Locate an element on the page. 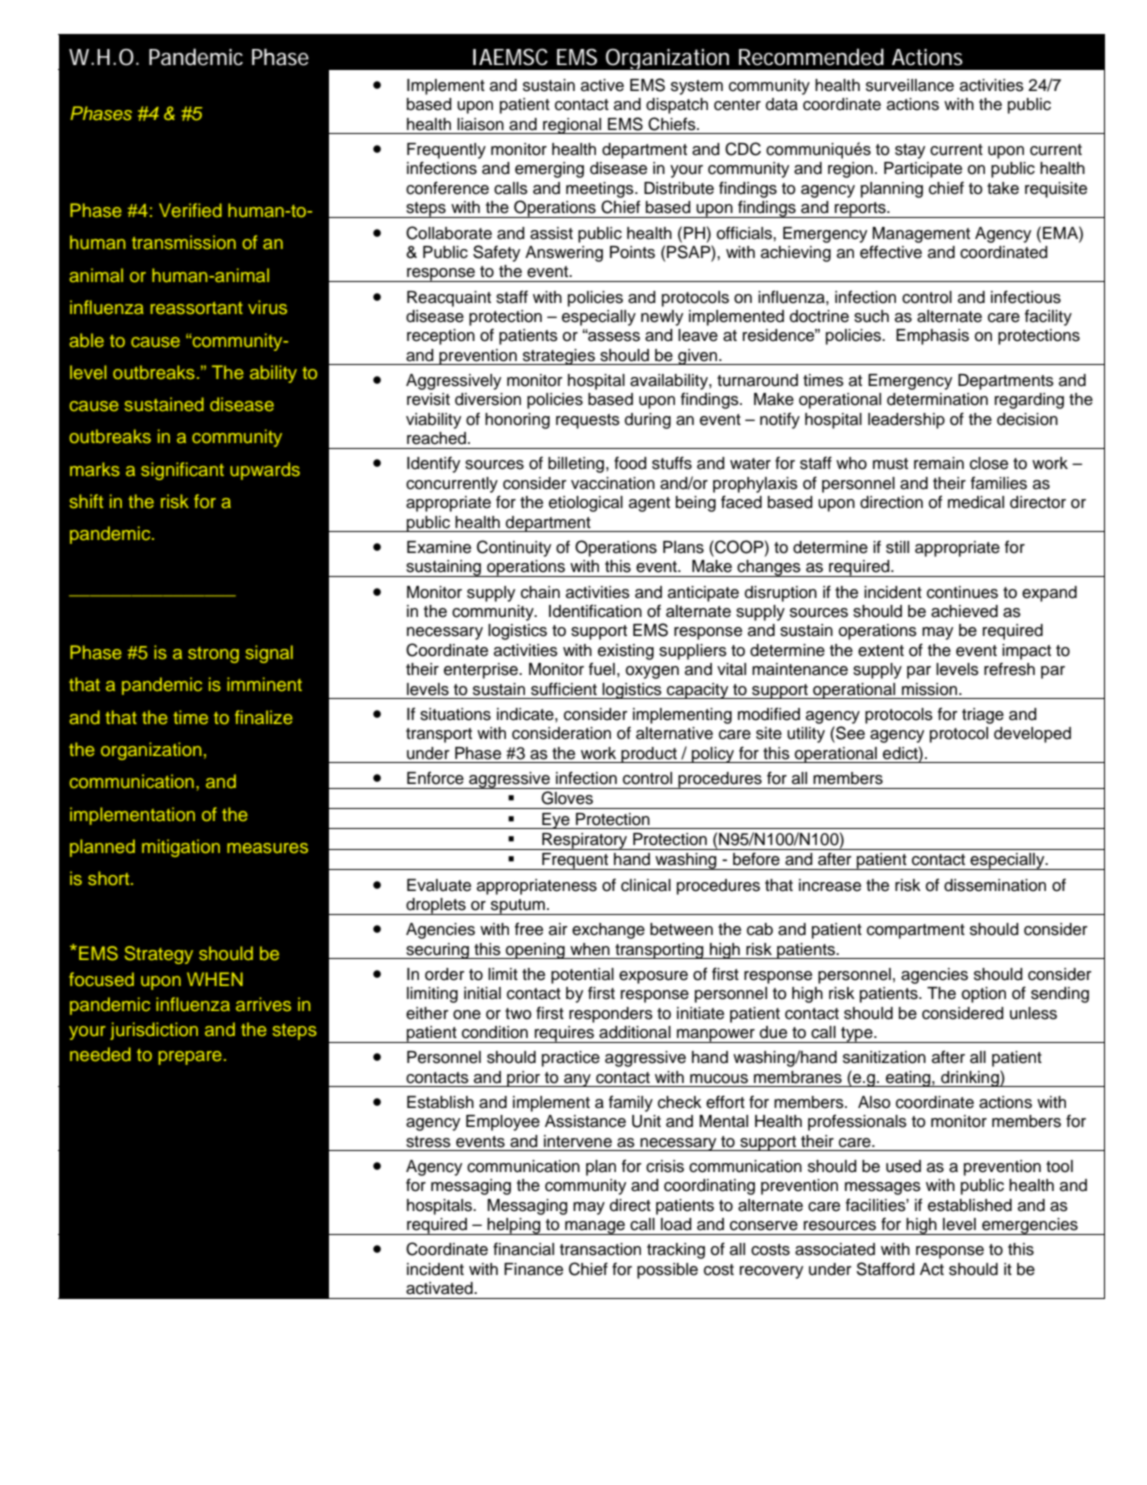  Verified is located at coordinates (190, 210).
